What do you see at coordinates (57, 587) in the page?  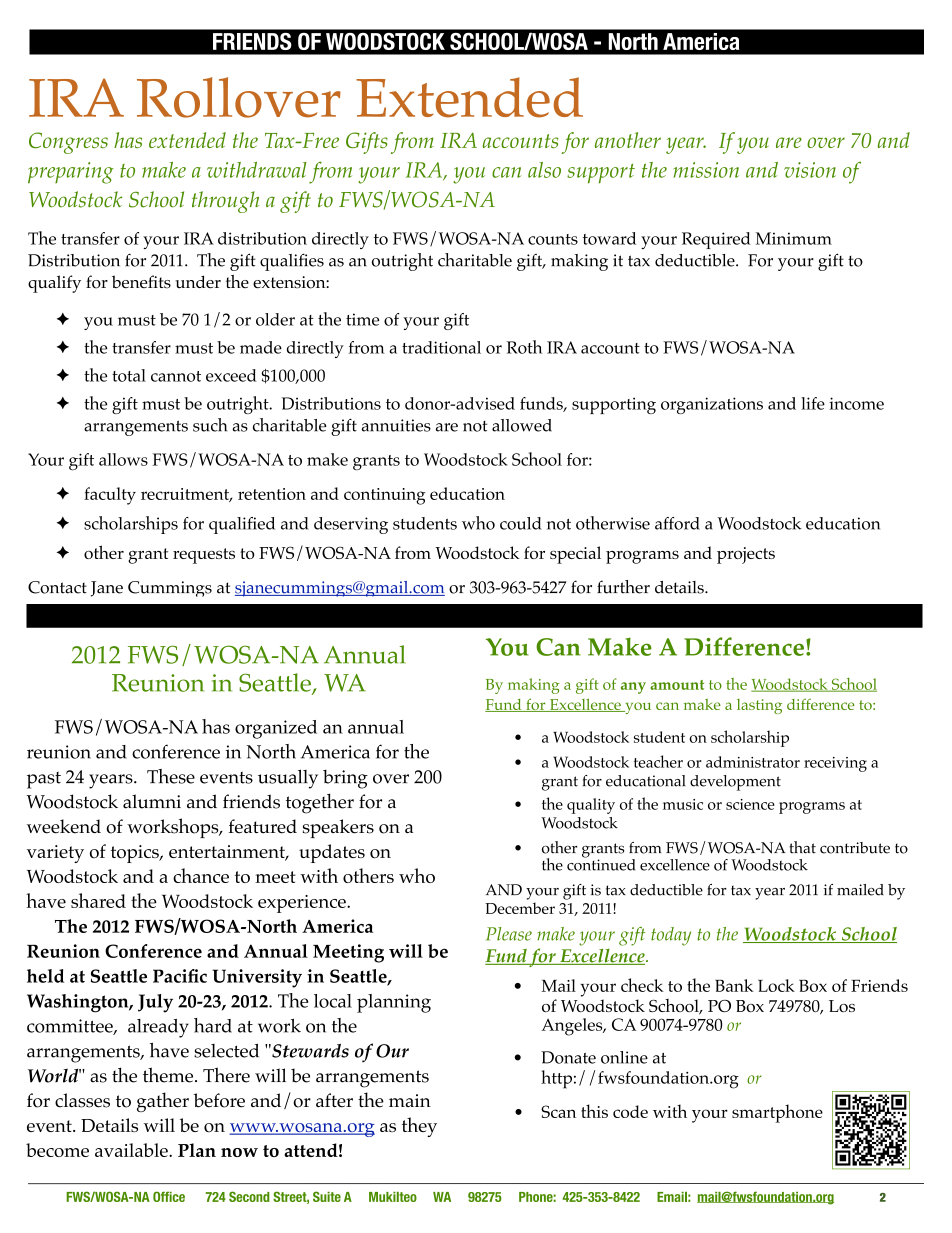 I see `Contact` at bounding box center [57, 587].
